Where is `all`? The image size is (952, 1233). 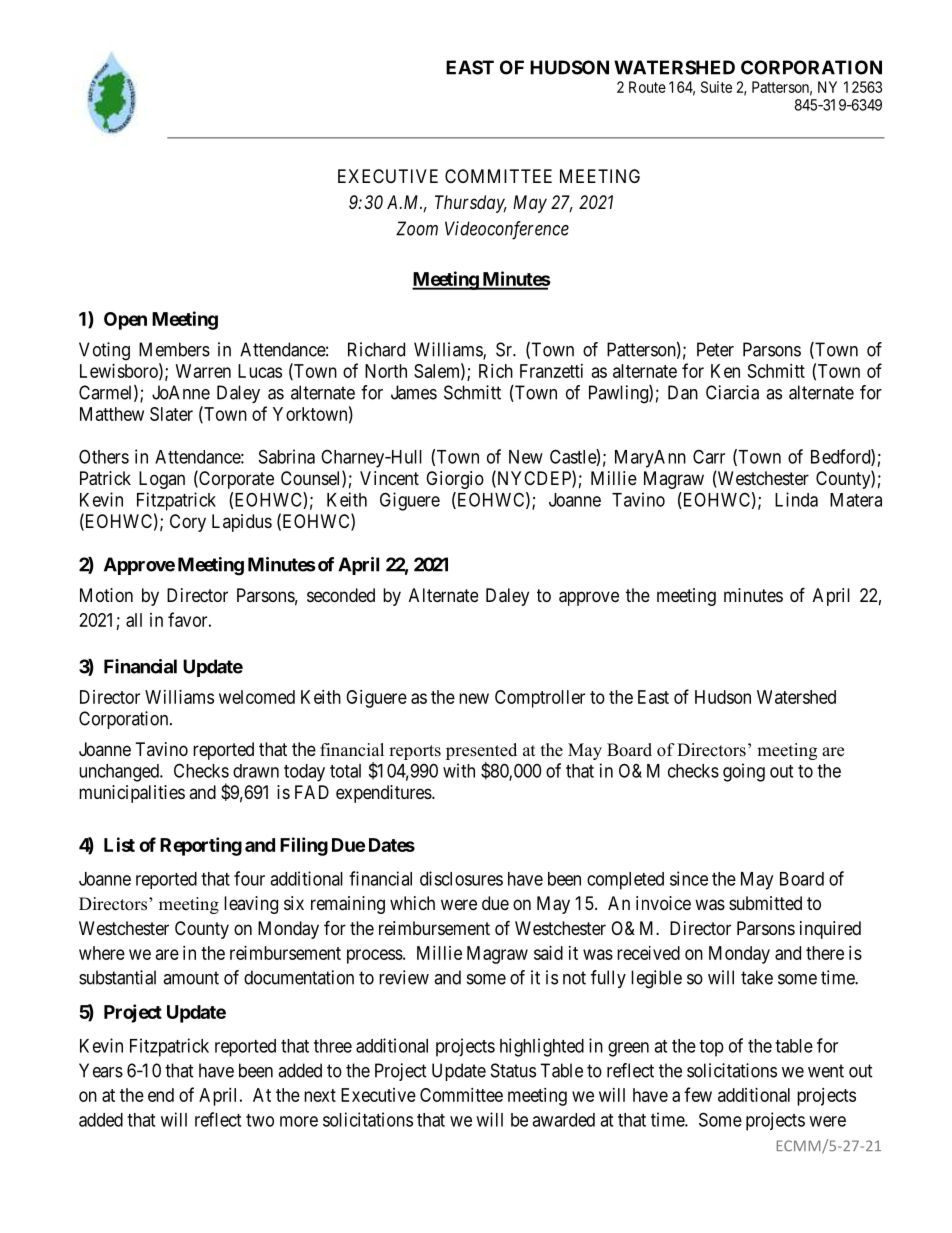 all is located at coordinates (134, 620).
